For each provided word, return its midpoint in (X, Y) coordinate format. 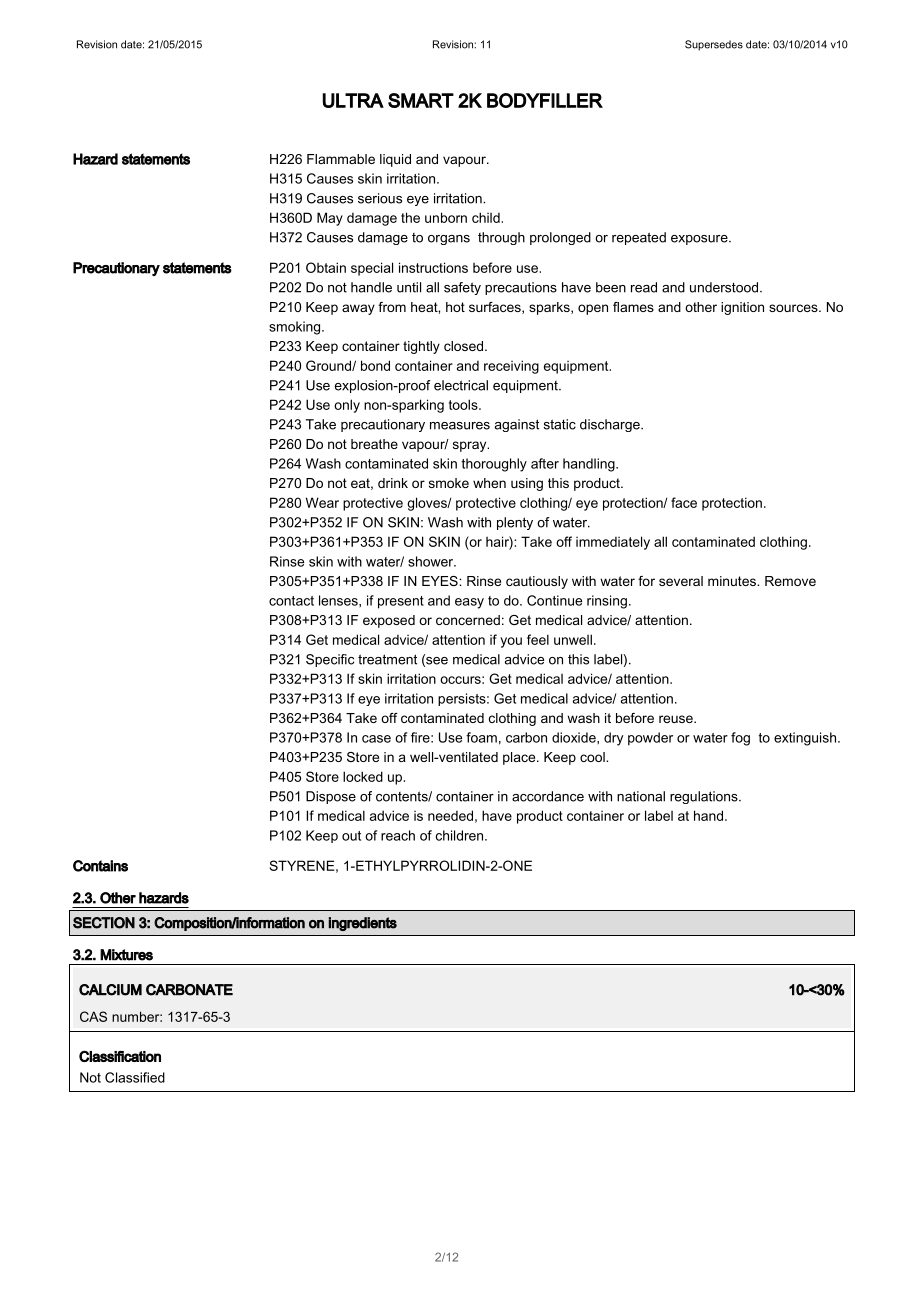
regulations (705, 797)
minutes (733, 581)
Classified (135, 1077)
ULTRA (353, 100)
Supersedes (714, 45)
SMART (421, 100)
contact (291, 601)
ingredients (362, 924)
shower (432, 561)
